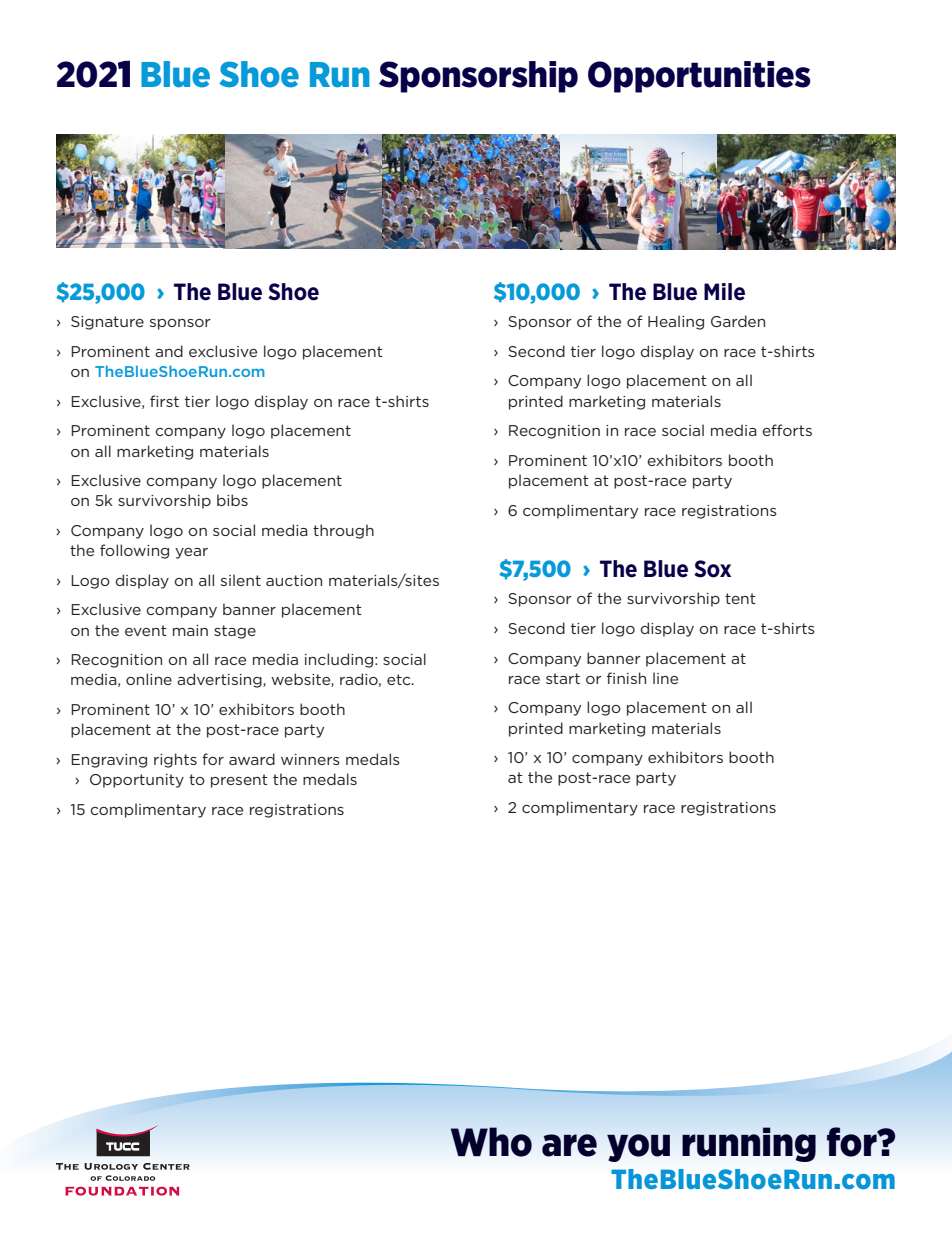 The height and width of the screenshot is (1233, 952). What do you see at coordinates (569, 1145) in the screenshot?
I see `are` at bounding box center [569, 1145].
